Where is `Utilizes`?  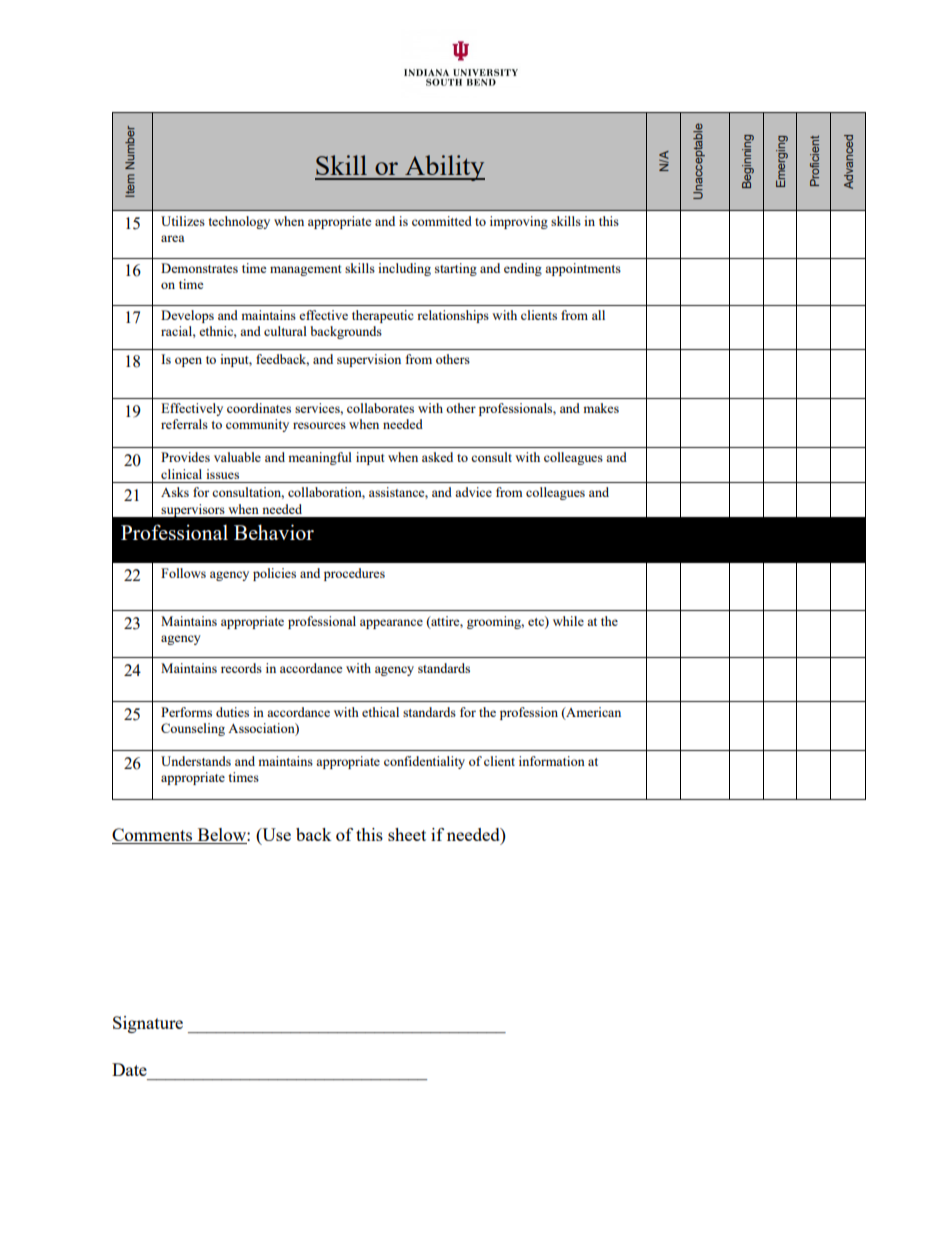 Utilizes is located at coordinates (183, 221).
